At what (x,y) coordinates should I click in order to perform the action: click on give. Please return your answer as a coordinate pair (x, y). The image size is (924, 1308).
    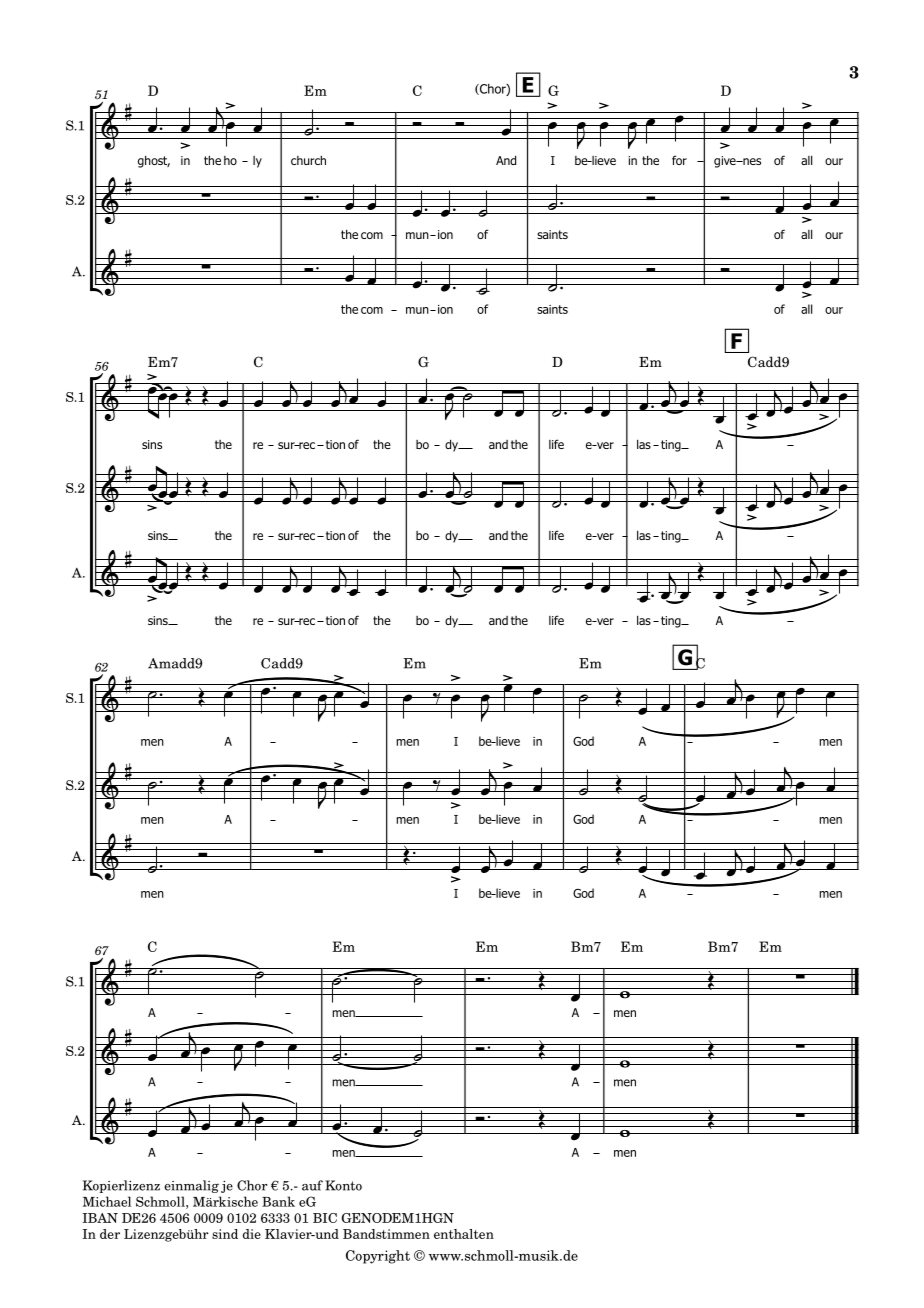
    Looking at the image, I should click on (726, 162).
